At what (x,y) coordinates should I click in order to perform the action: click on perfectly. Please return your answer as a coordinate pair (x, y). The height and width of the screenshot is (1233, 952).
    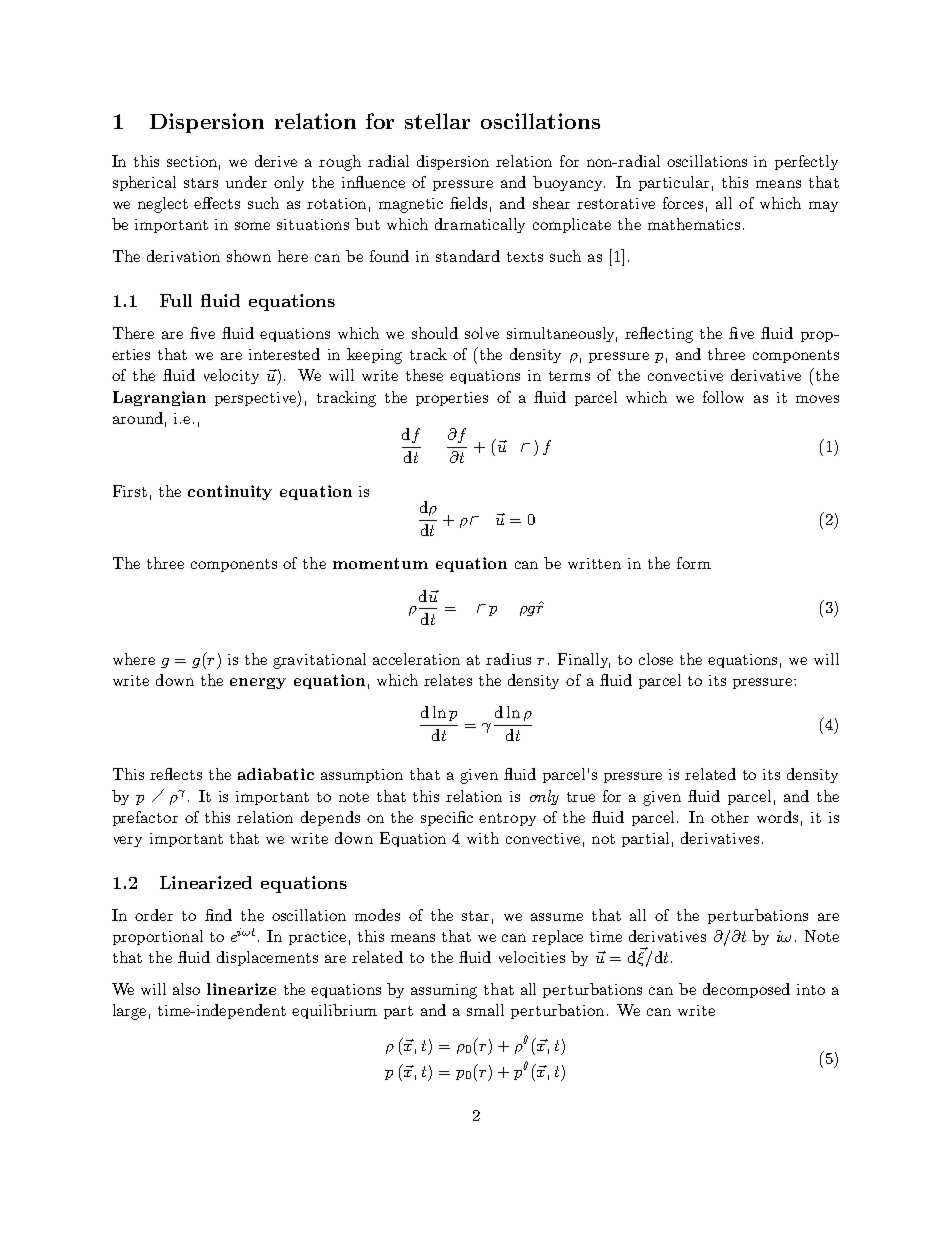
    Looking at the image, I should click on (806, 162).
